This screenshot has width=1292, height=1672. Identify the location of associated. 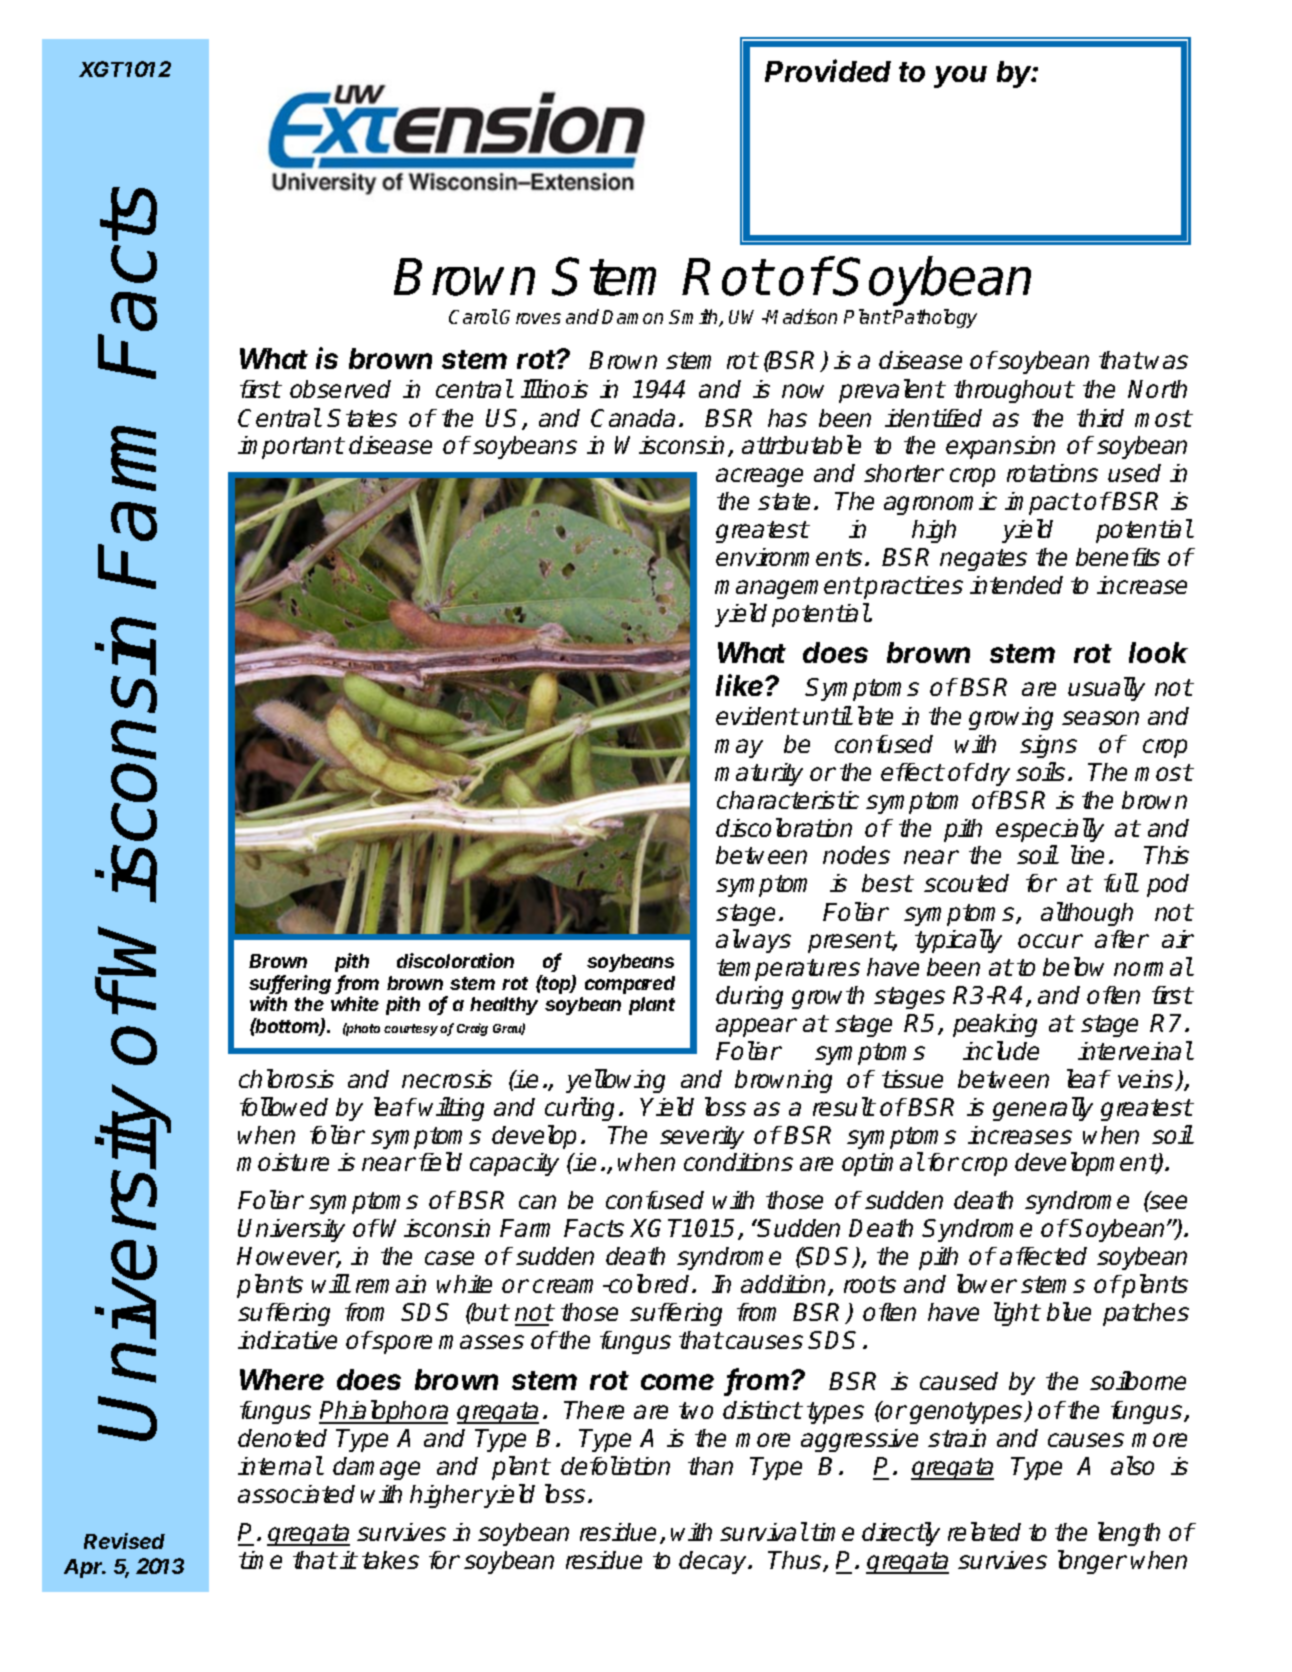
(296, 1494).
